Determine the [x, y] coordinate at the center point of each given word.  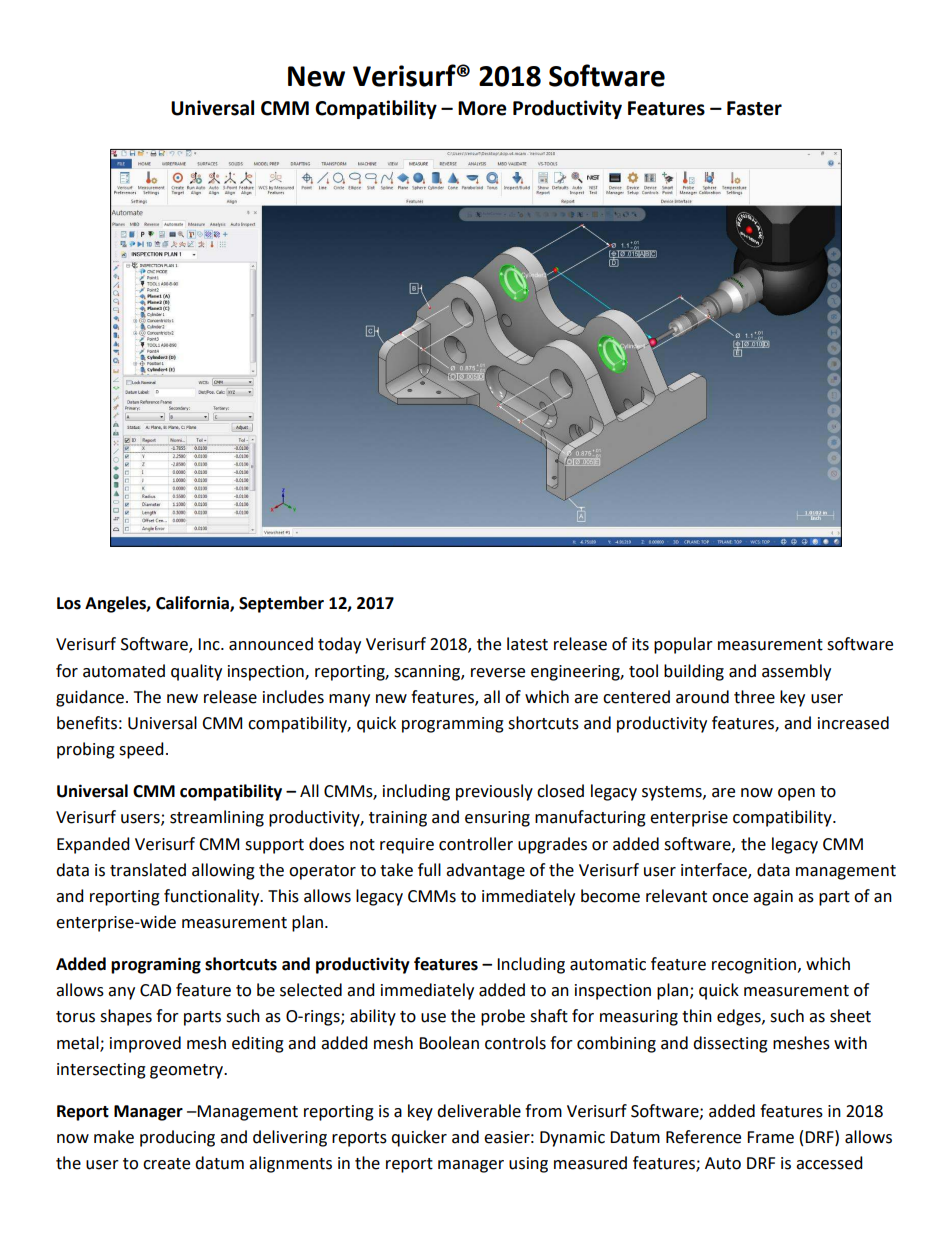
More [482, 108]
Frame [770, 1137]
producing [177, 1138]
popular [683, 645]
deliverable [479, 1111]
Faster [754, 108]
